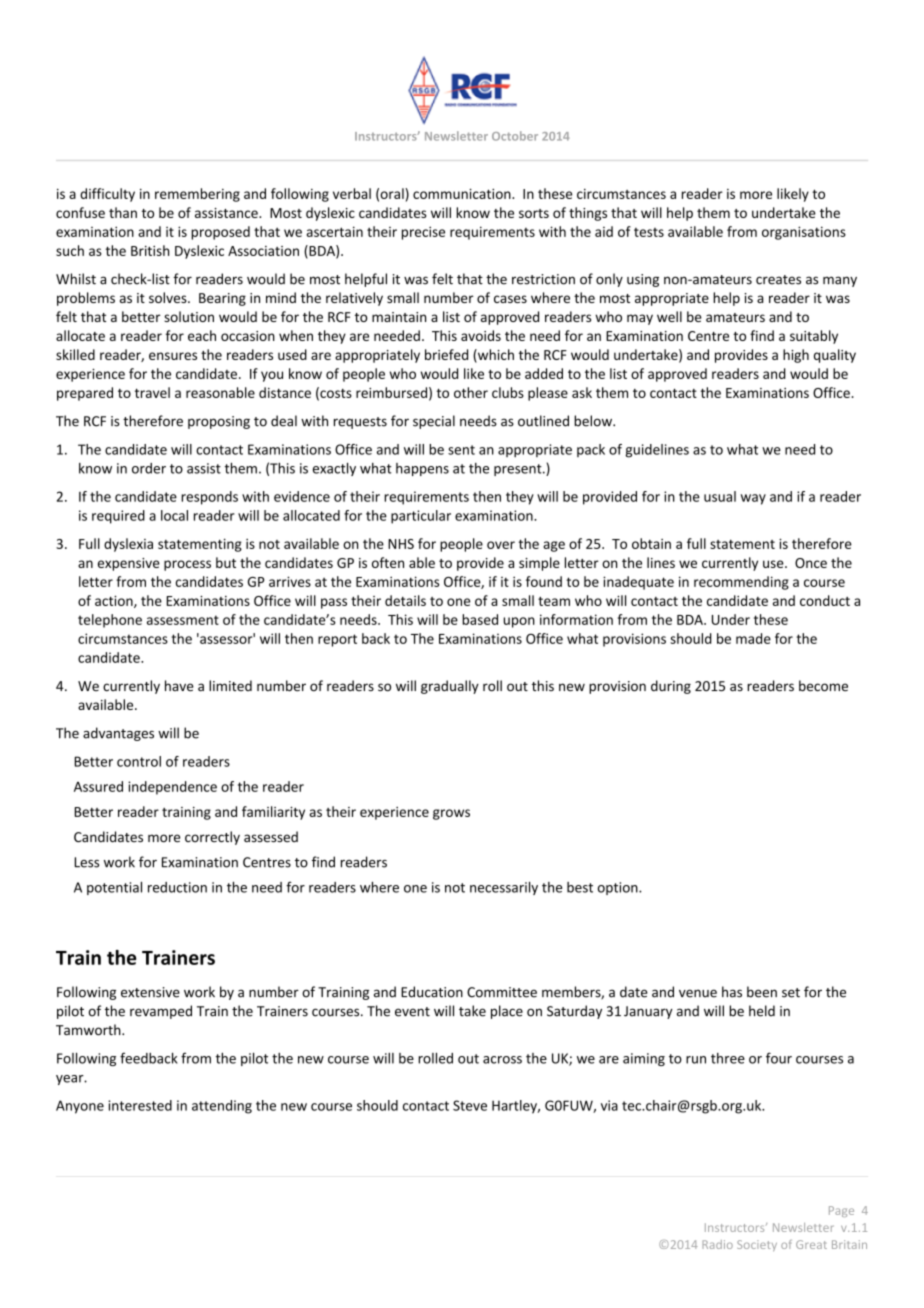 The height and width of the page is (1308, 924). Describe the element at coordinates (152, 392) in the page. I see `travel` at that location.
